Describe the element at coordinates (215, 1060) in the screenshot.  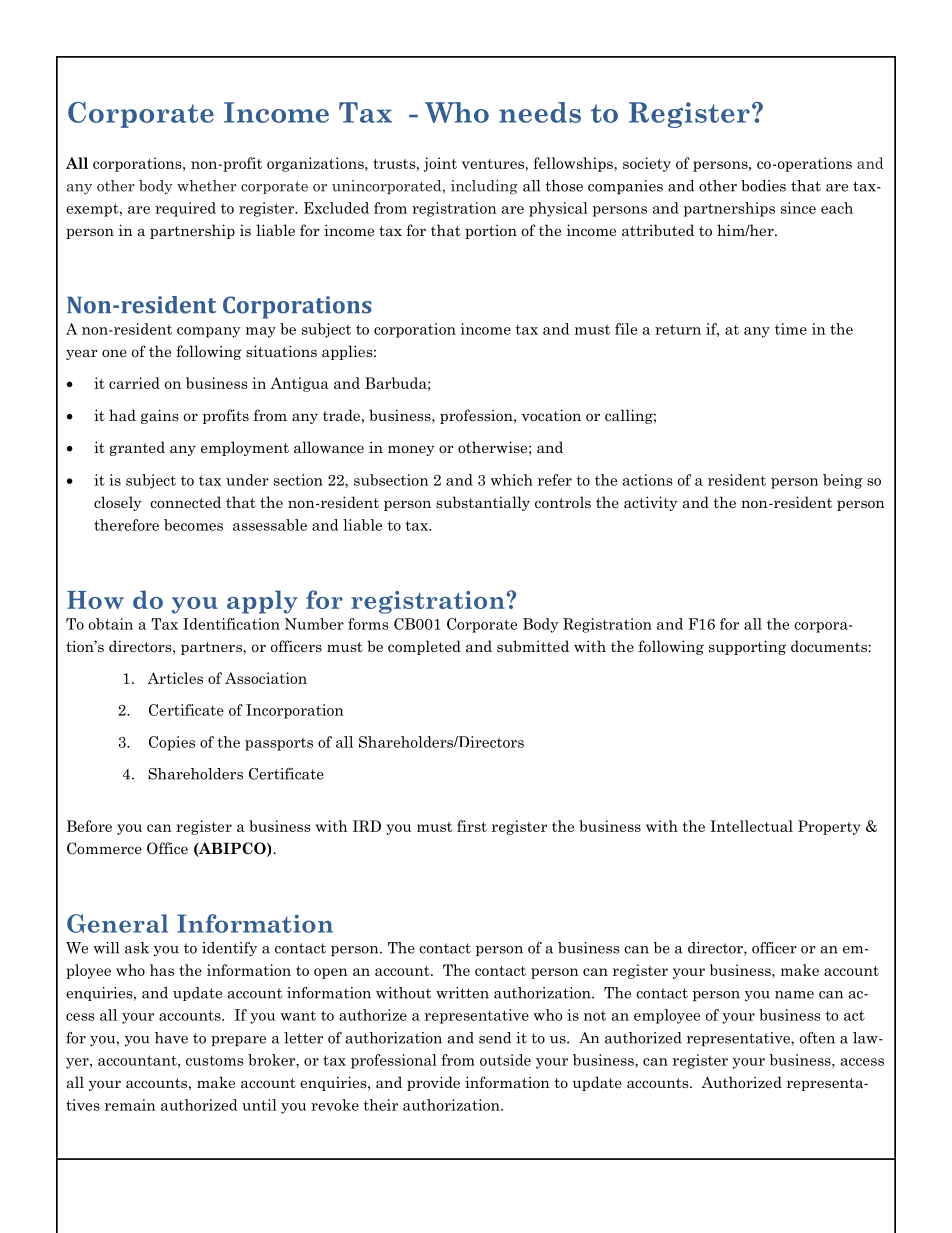
I see `customs` at that location.
